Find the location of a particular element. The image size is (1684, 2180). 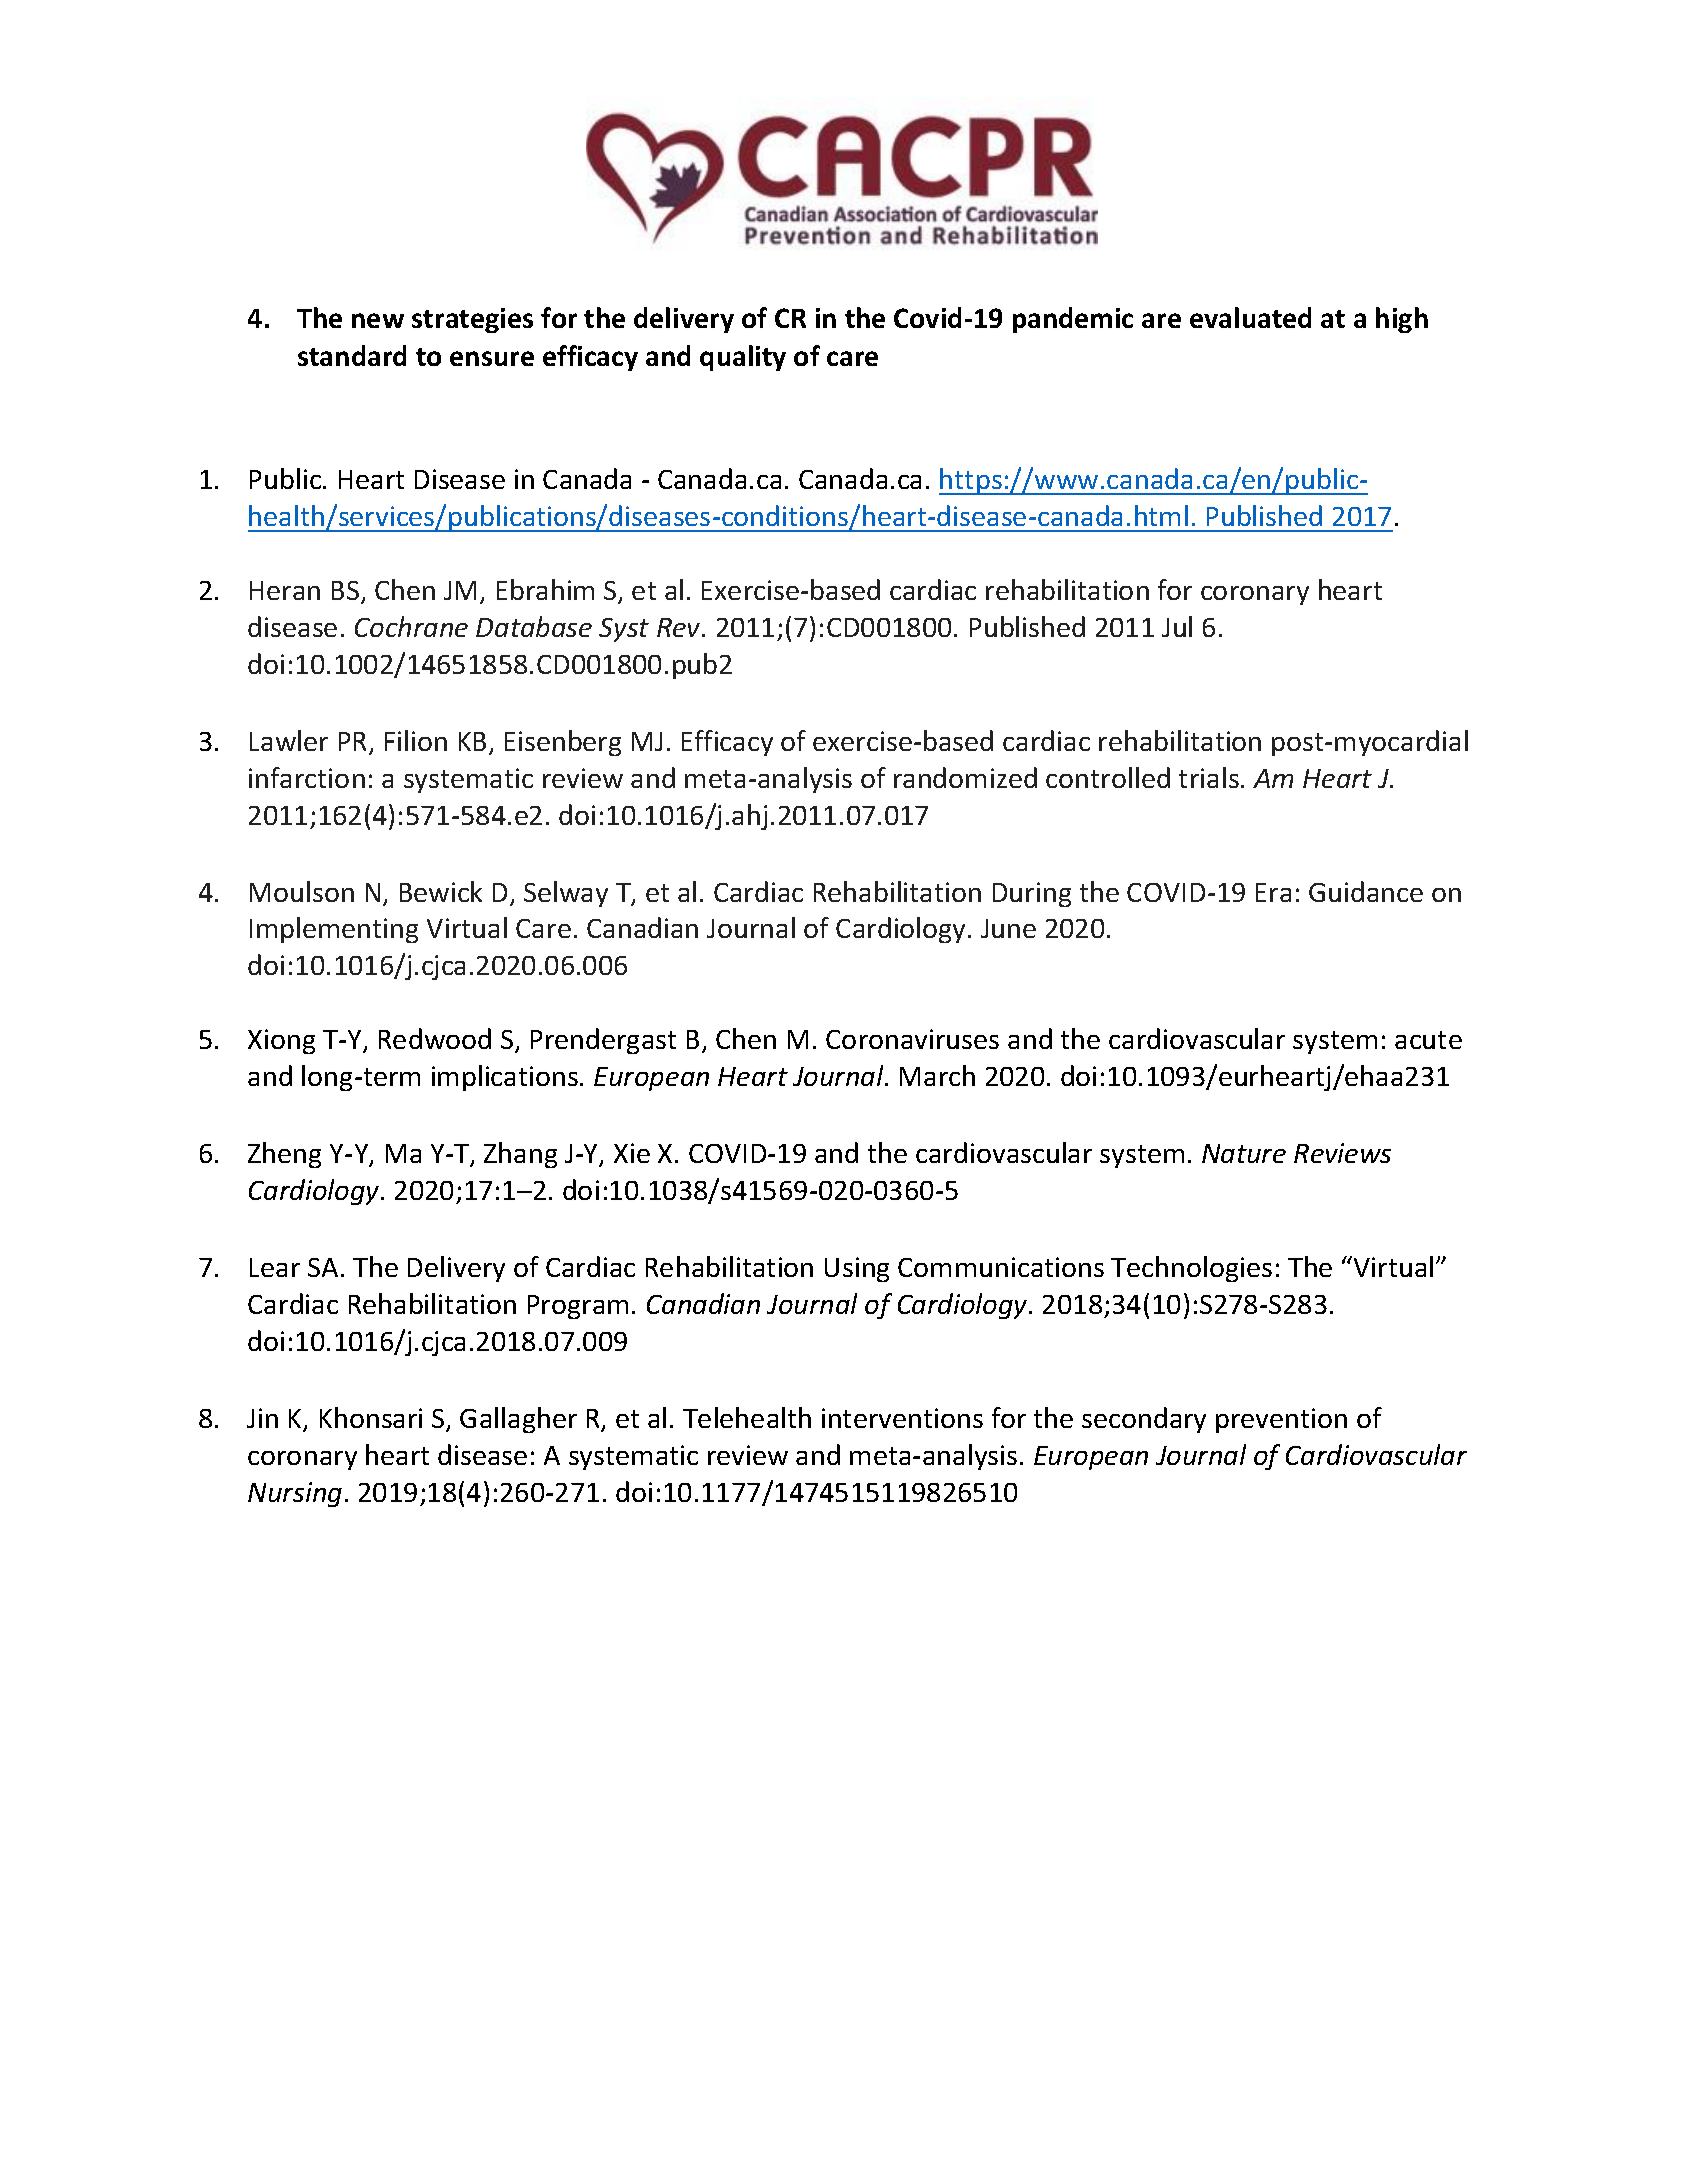

interventions is located at coordinates (902, 1418).
